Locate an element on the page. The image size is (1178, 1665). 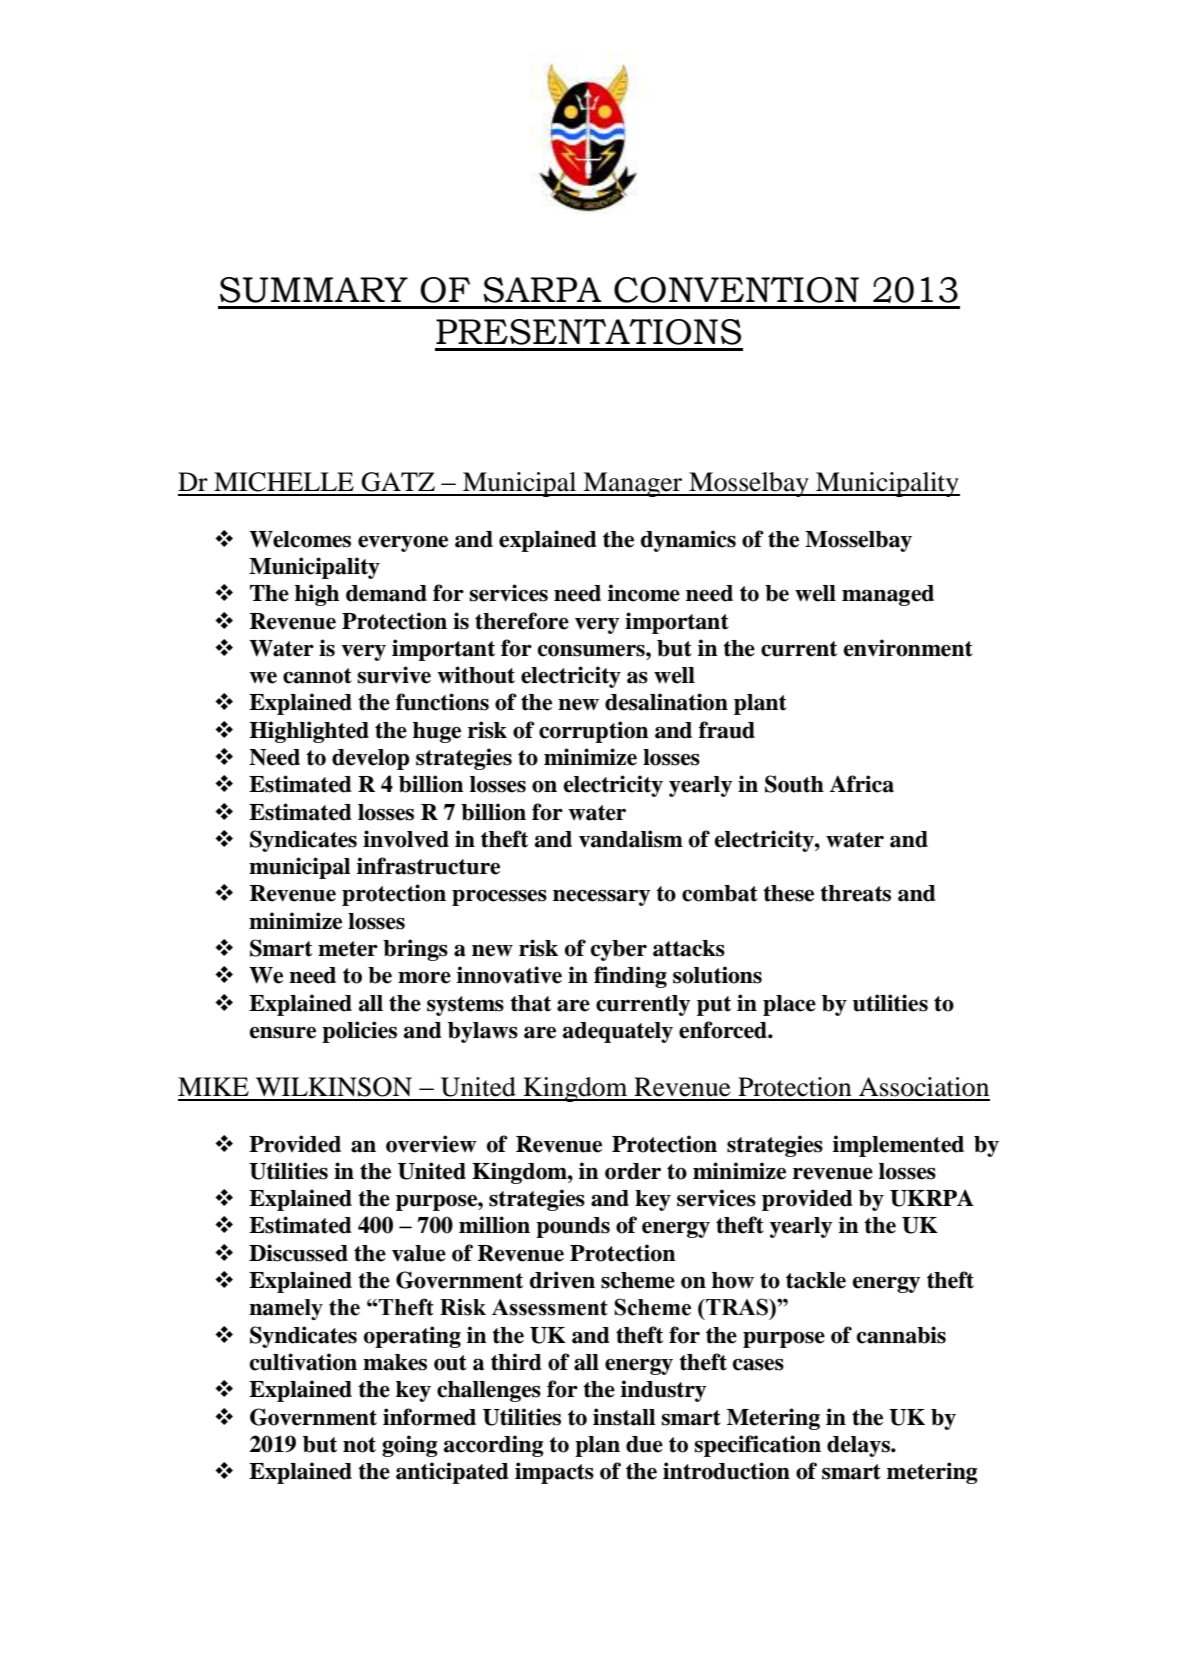
SUMMARY is located at coordinates (314, 290).
